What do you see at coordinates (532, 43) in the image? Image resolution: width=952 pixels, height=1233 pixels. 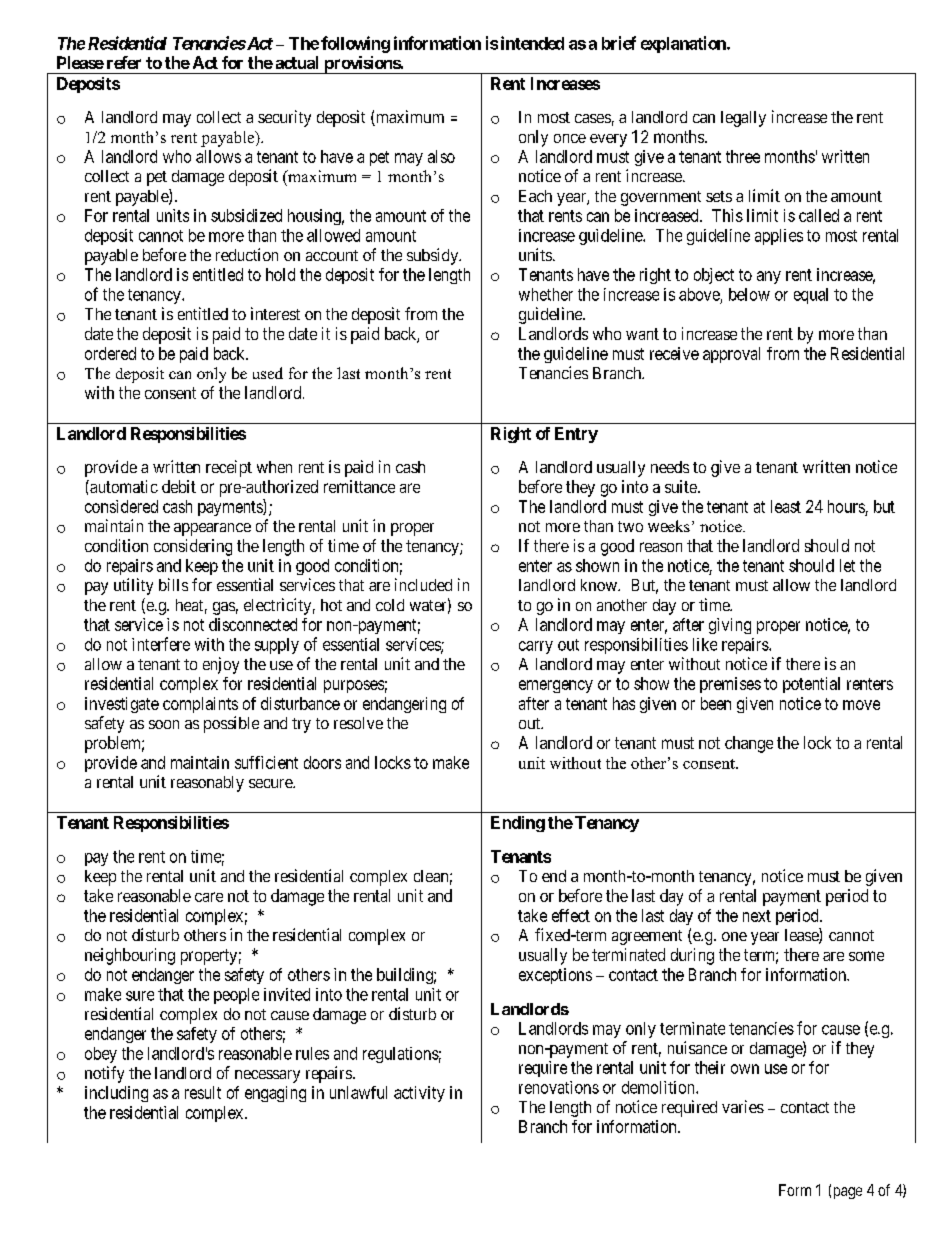 I see `intended` at bounding box center [532, 43].
